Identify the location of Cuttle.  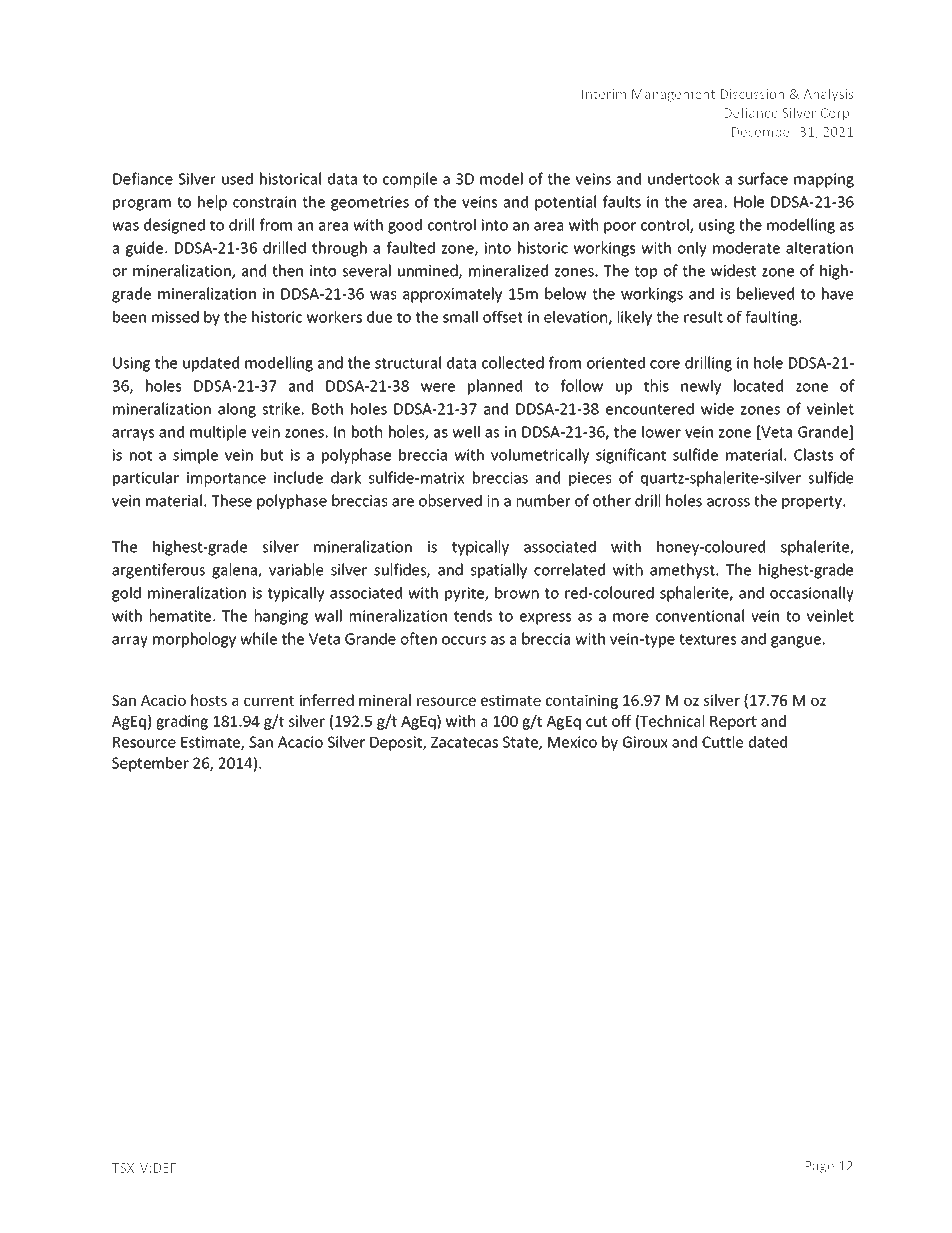
(722, 742).
